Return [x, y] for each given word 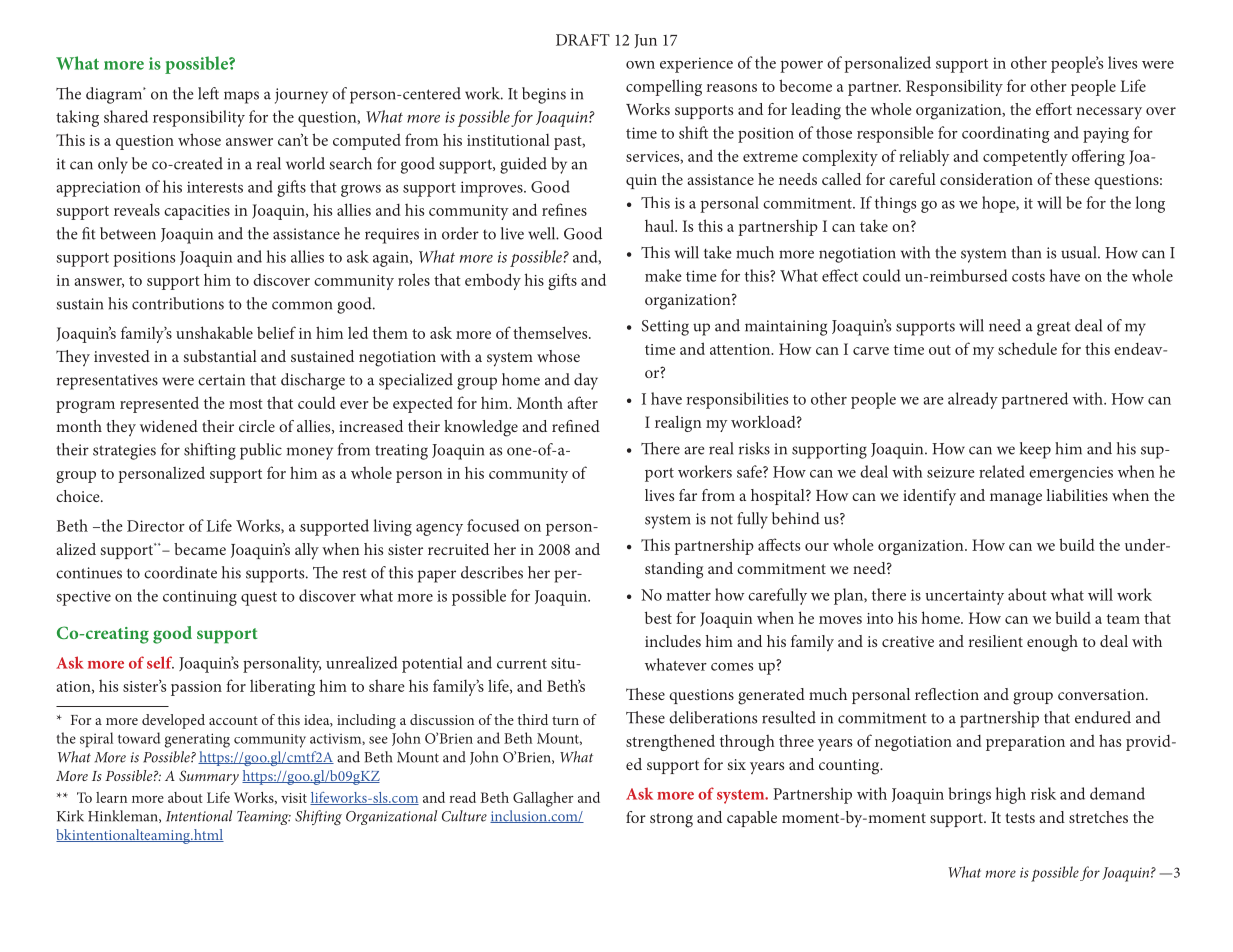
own [640, 65]
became [200, 549]
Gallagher [543, 799]
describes [492, 572]
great [1054, 328]
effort [1054, 109]
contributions [178, 303]
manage [1016, 499]
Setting [665, 328]
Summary [209, 777]
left [208, 93]
